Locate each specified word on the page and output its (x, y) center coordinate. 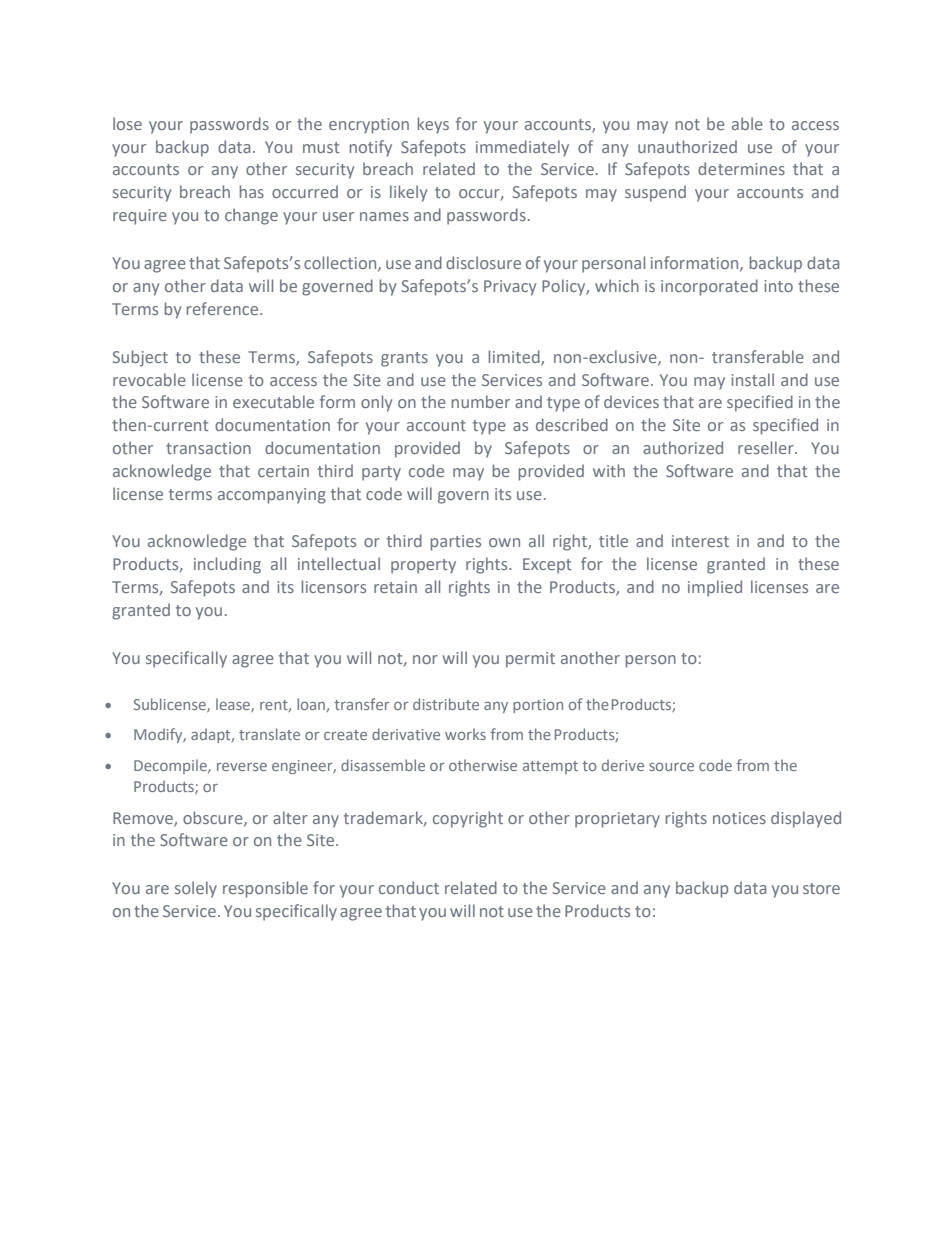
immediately (522, 148)
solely (196, 889)
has (252, 191)
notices (739, 818)
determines (741, 168)
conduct (409, 887)
